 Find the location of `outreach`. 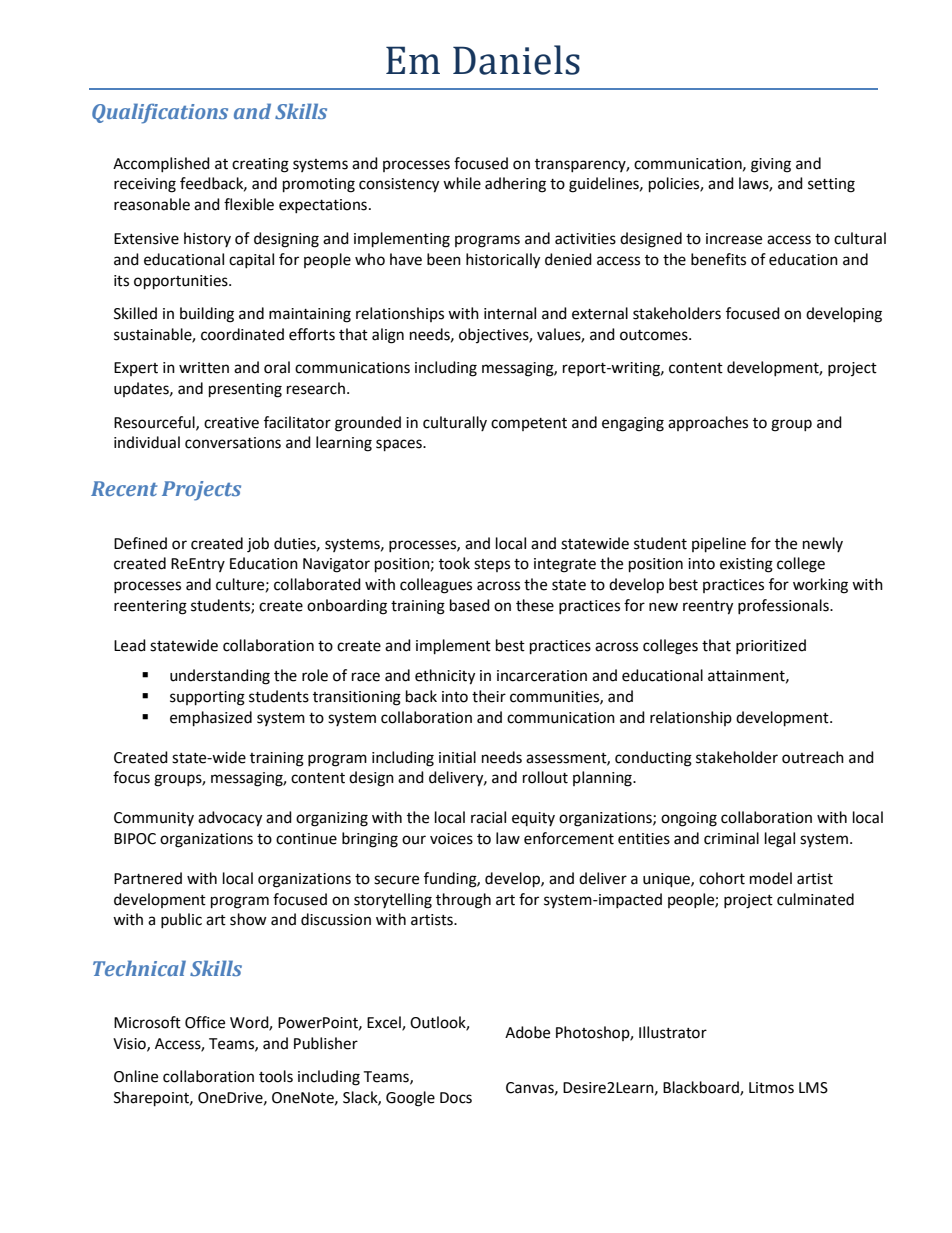

outreach is located at coordinates (813, 757).
